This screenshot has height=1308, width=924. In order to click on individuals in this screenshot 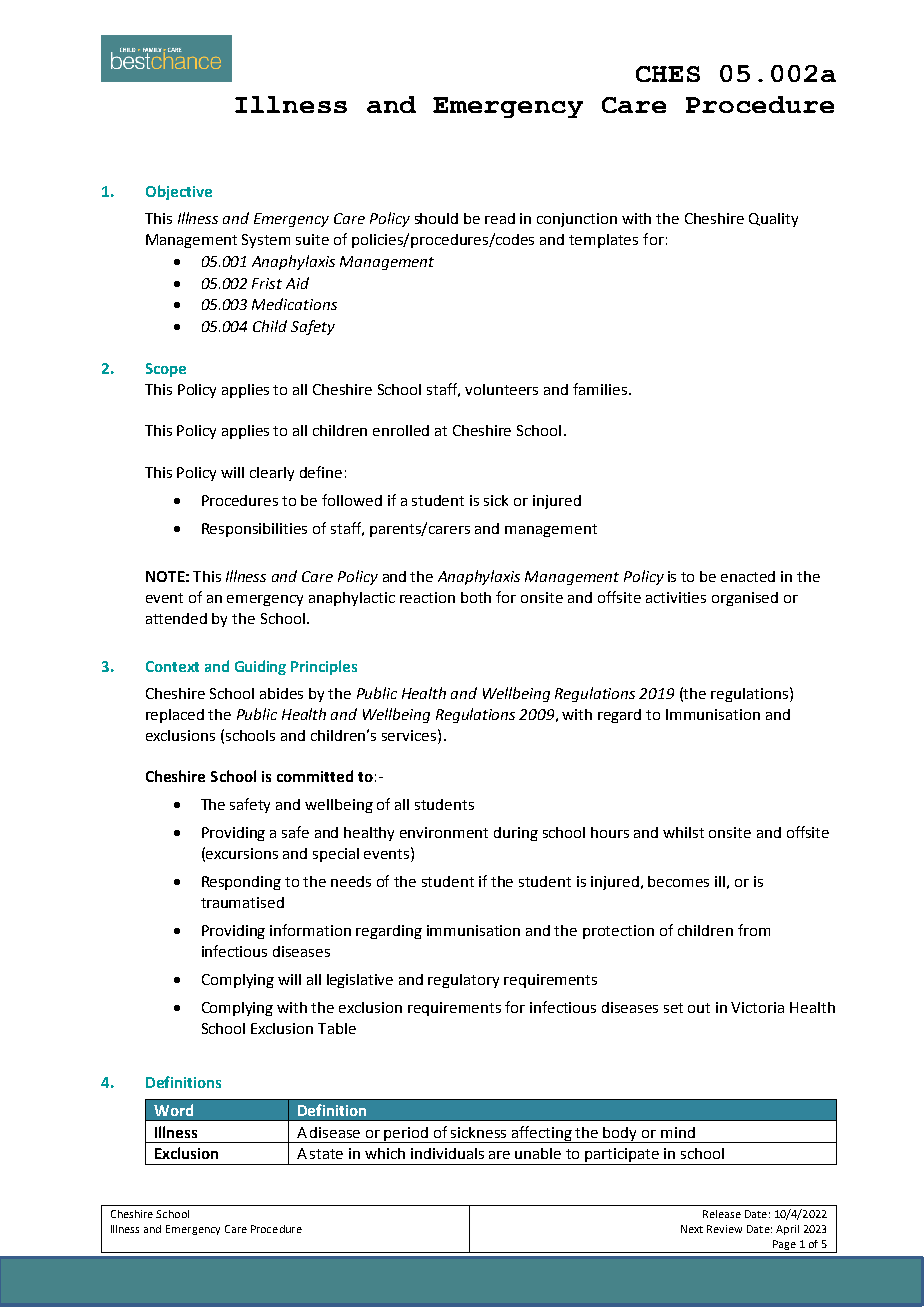, I will do `click(447, 1153)`.
